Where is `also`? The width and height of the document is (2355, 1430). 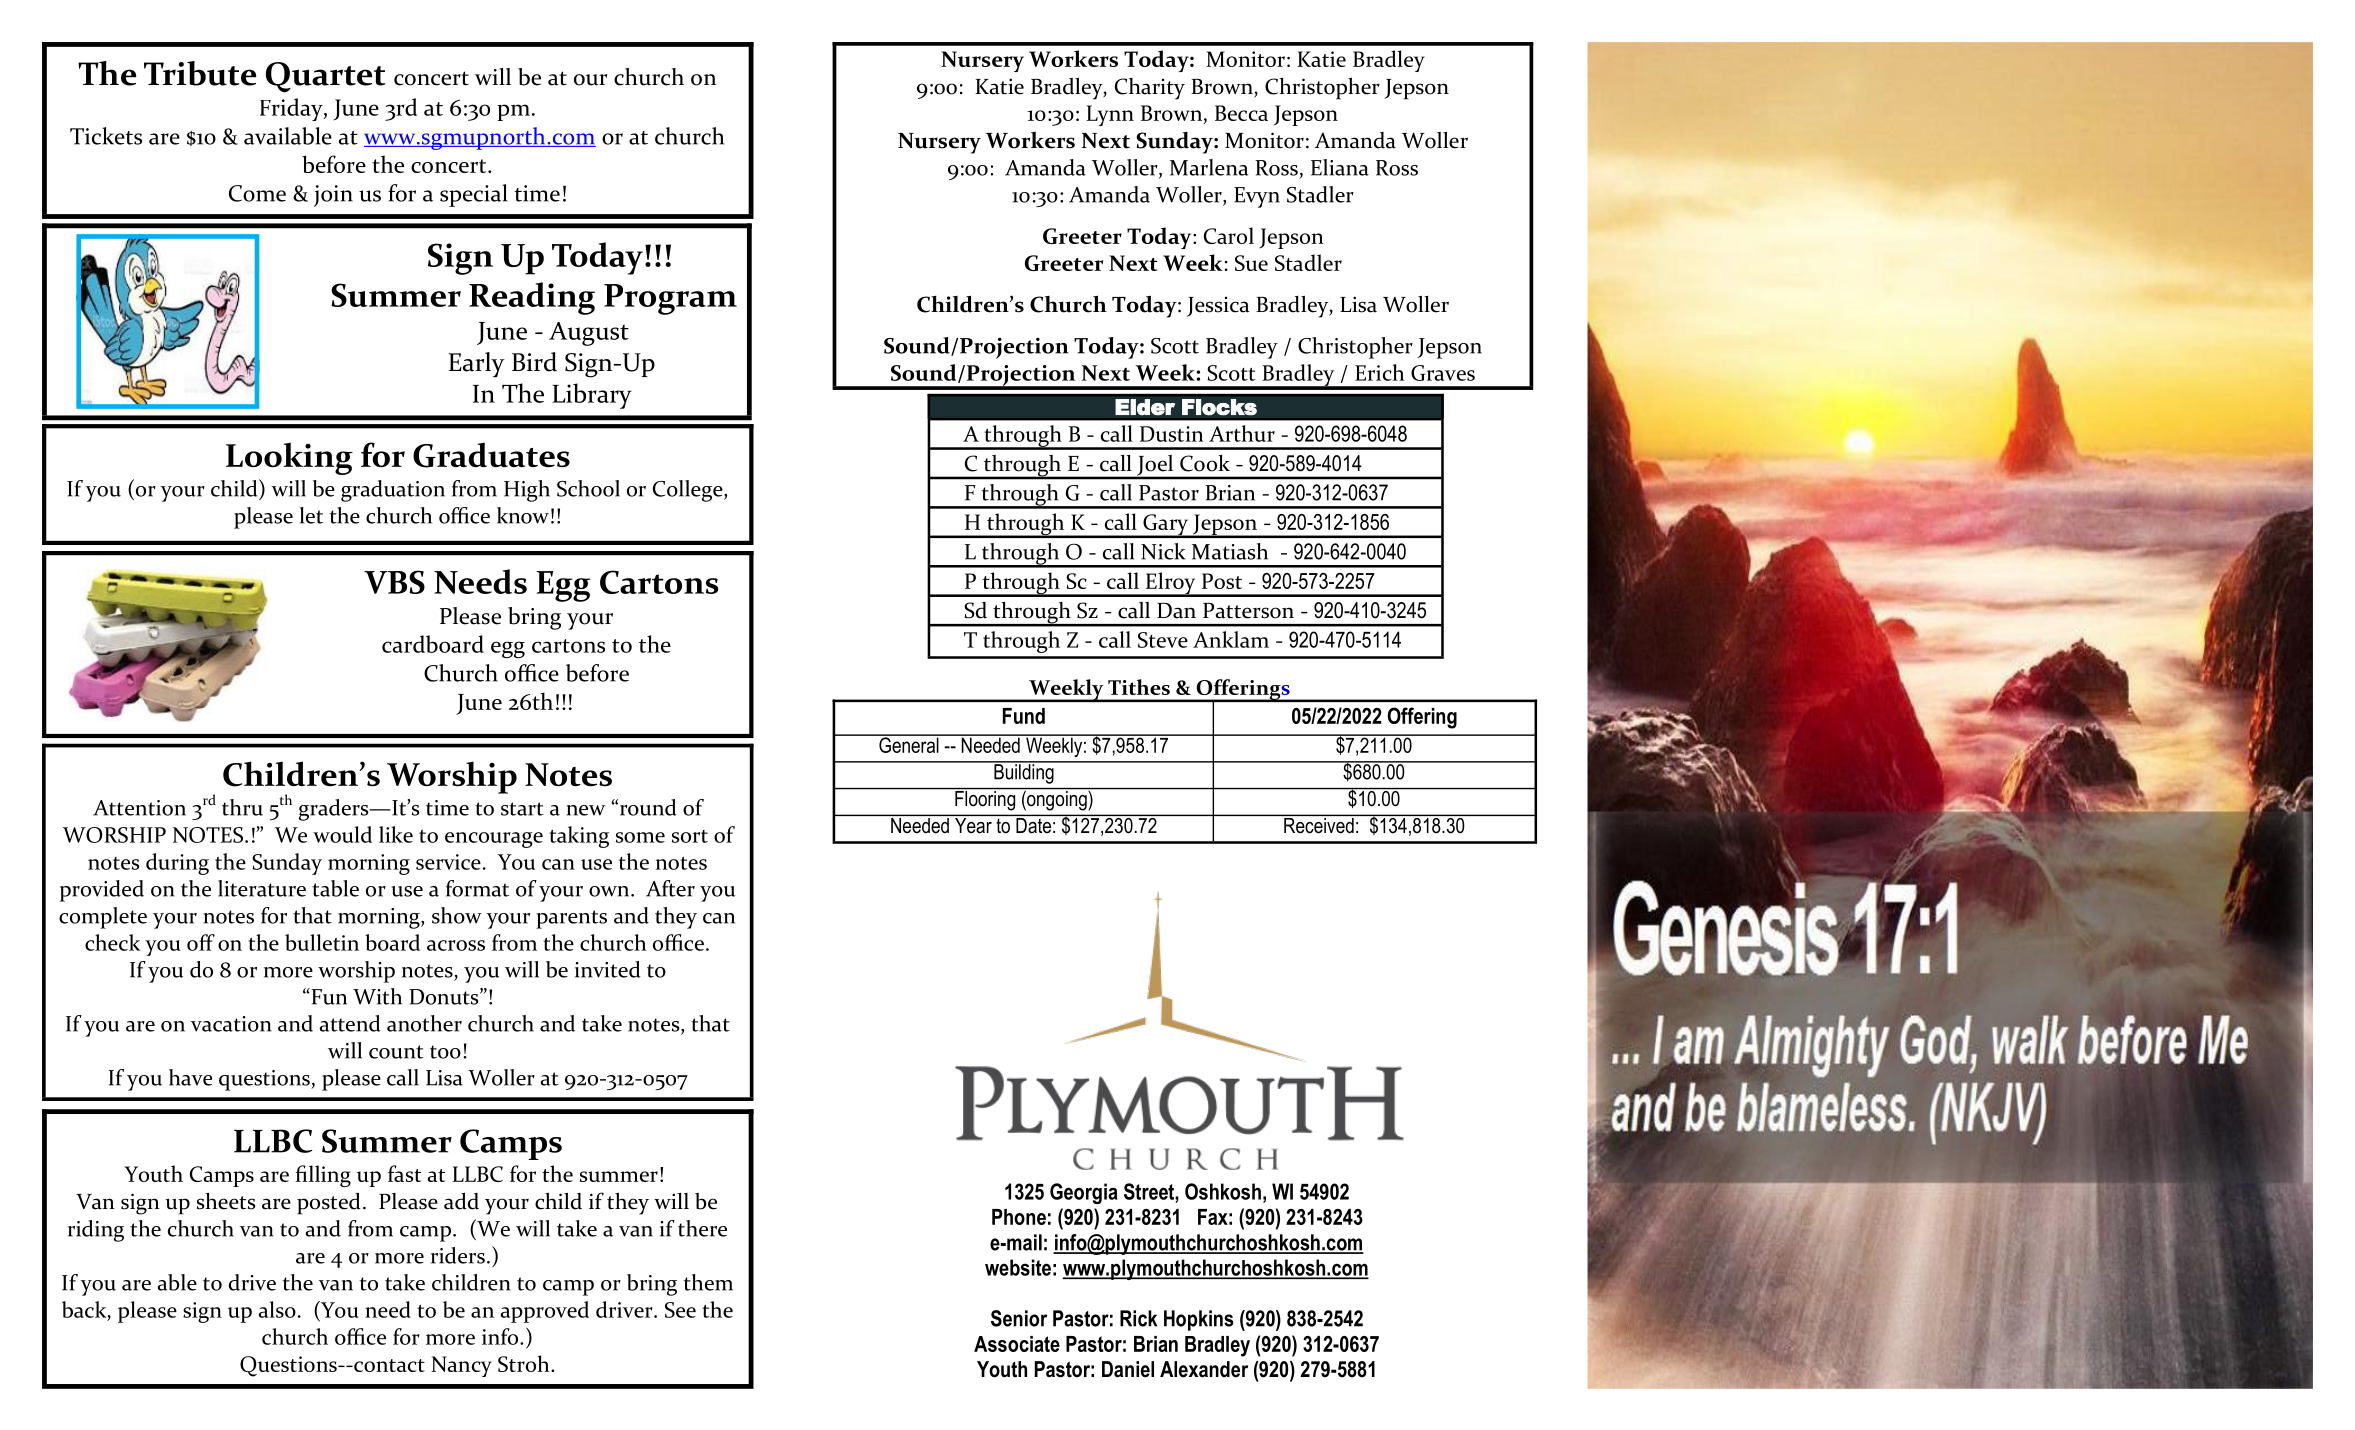
also is located at coordinates (277, 1309).
